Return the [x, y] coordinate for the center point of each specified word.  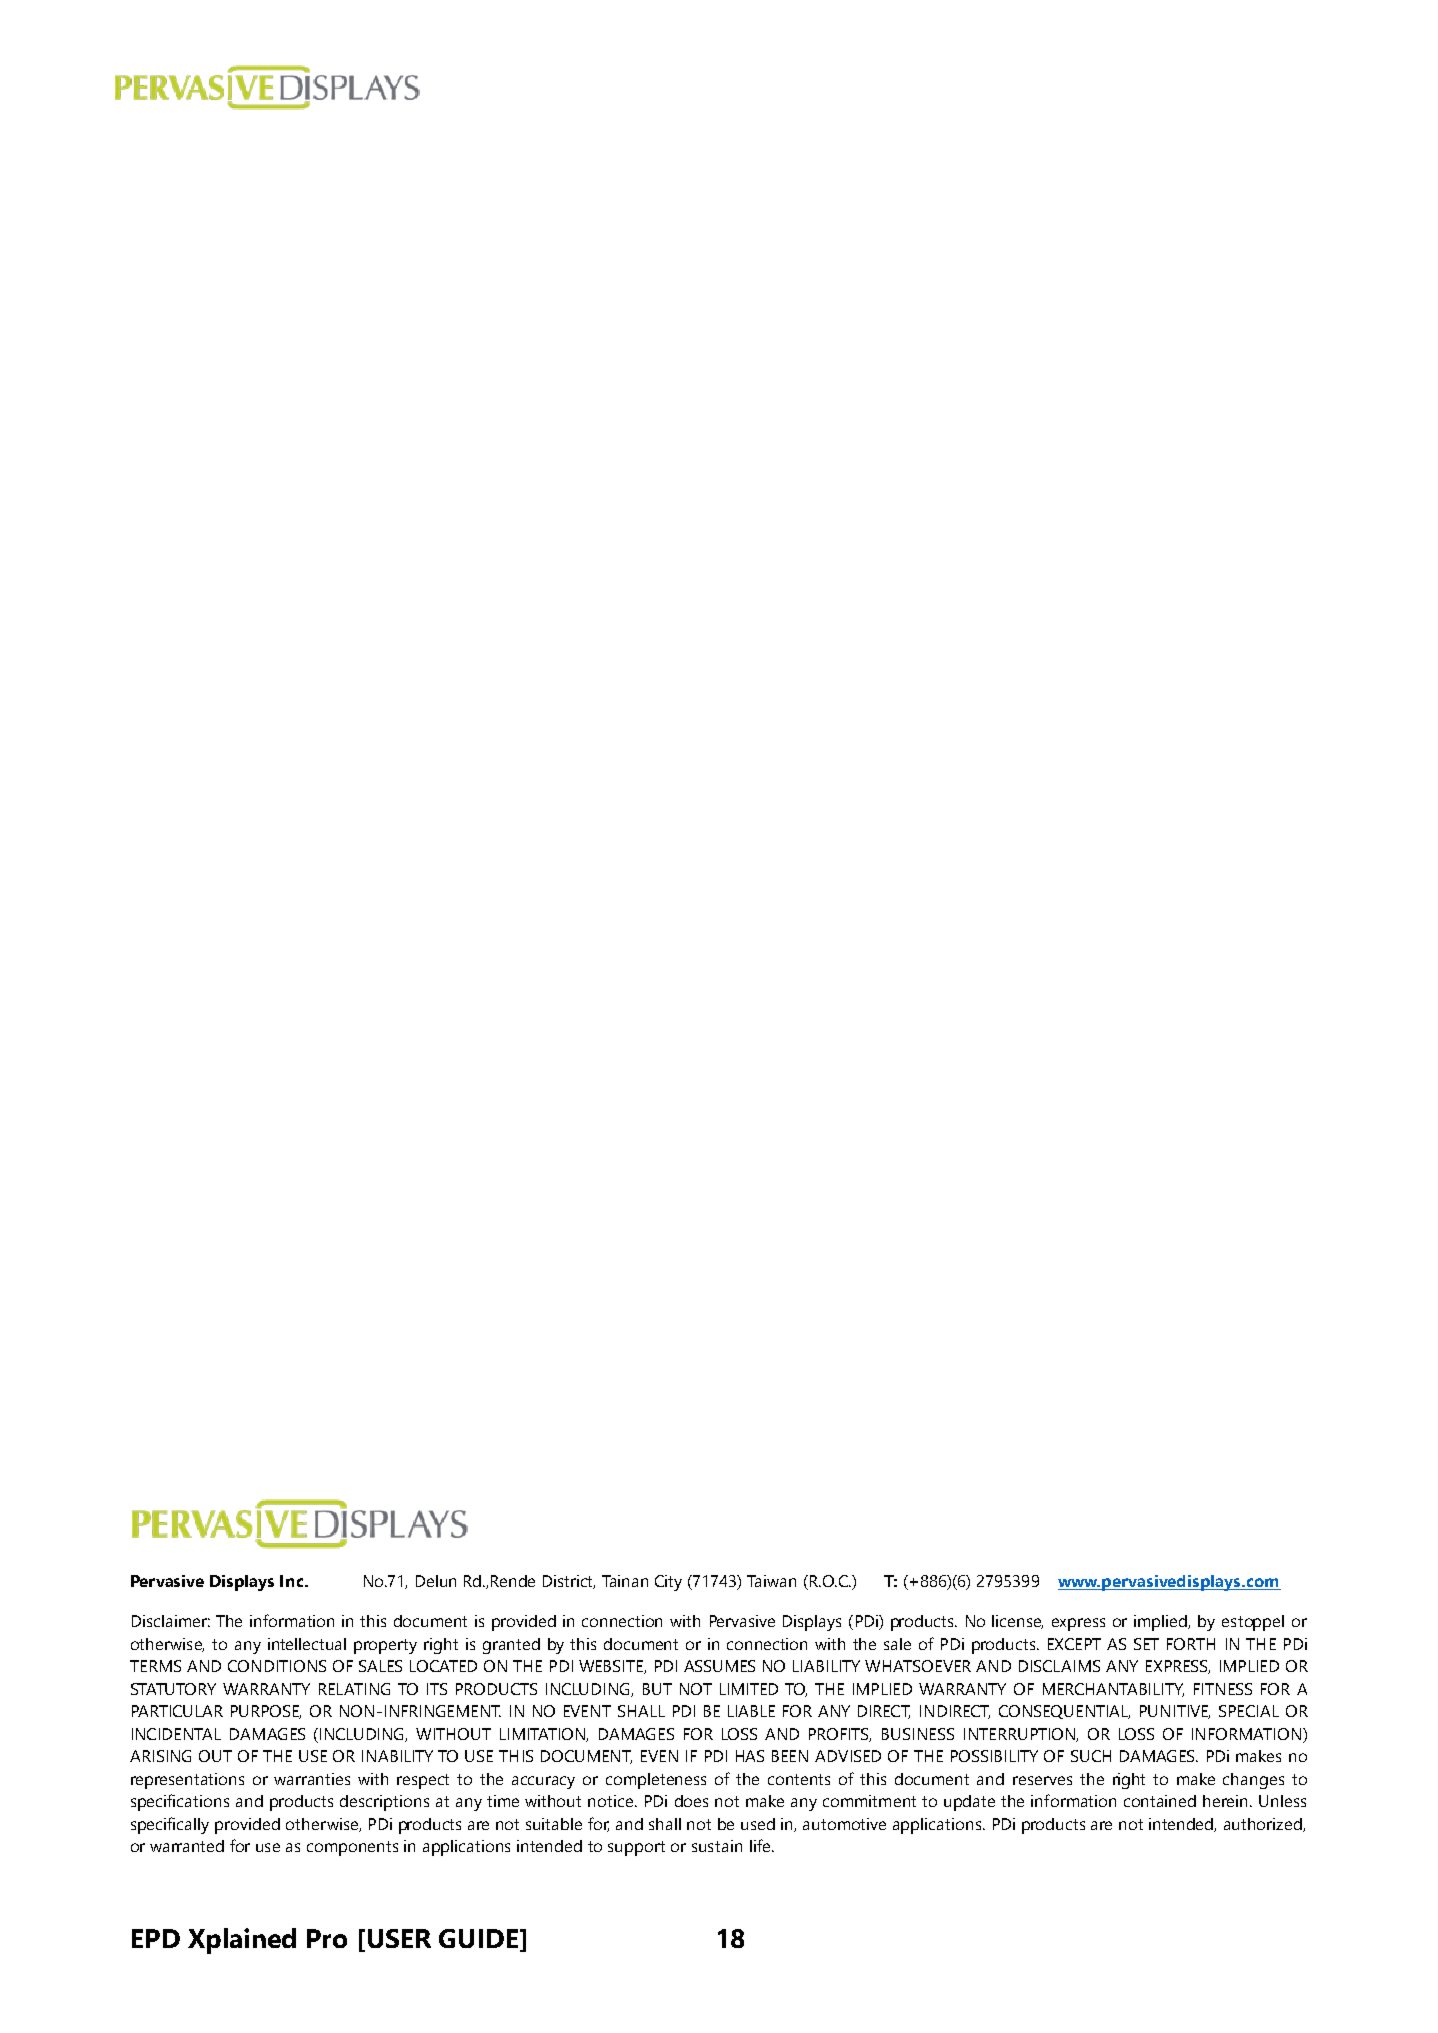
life [761, 1845]
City [668, 1583]
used [758, 1824]
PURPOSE [266, 1712]
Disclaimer [171, 1621]
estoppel [1253, 1623]
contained [1160, 1801]
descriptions [384, 1803]
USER [399, 1938]
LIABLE [751, 1711]
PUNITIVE [1175, 1712]
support [636, 1848]
